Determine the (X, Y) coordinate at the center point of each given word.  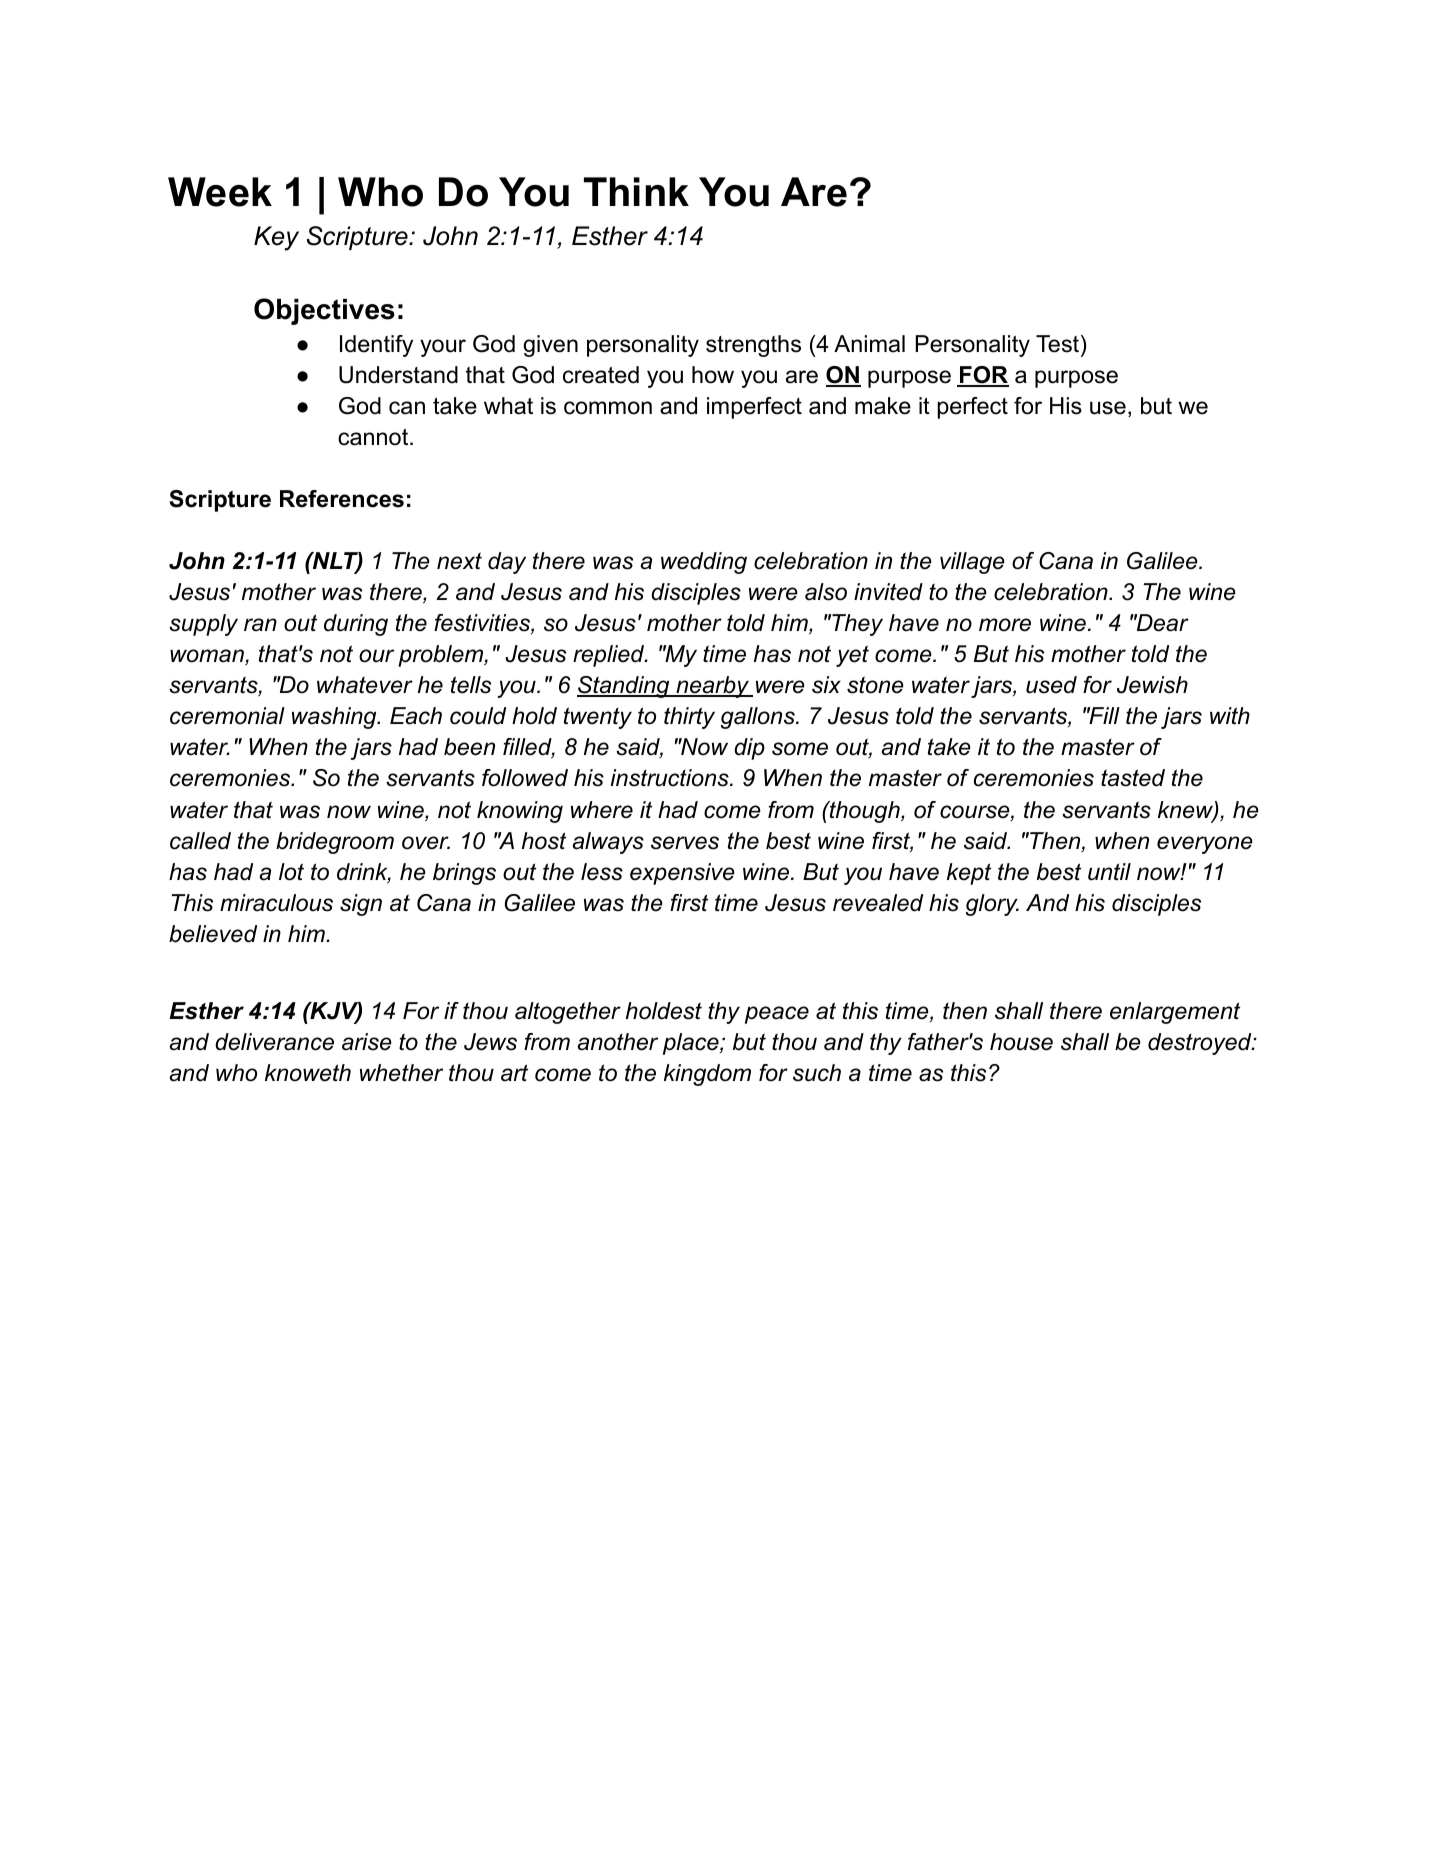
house (1021, 1042)
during (356, 625)
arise (367, 1042)
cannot (374, 437)
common (608, 408)
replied (610, 656)
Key (276, 238)
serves (685, 843)
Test (1059, 344)
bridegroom (335, 843)
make (883, 406)
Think (636, 191)
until (1109, 872)
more (1005, 625)
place (692, 1044)
